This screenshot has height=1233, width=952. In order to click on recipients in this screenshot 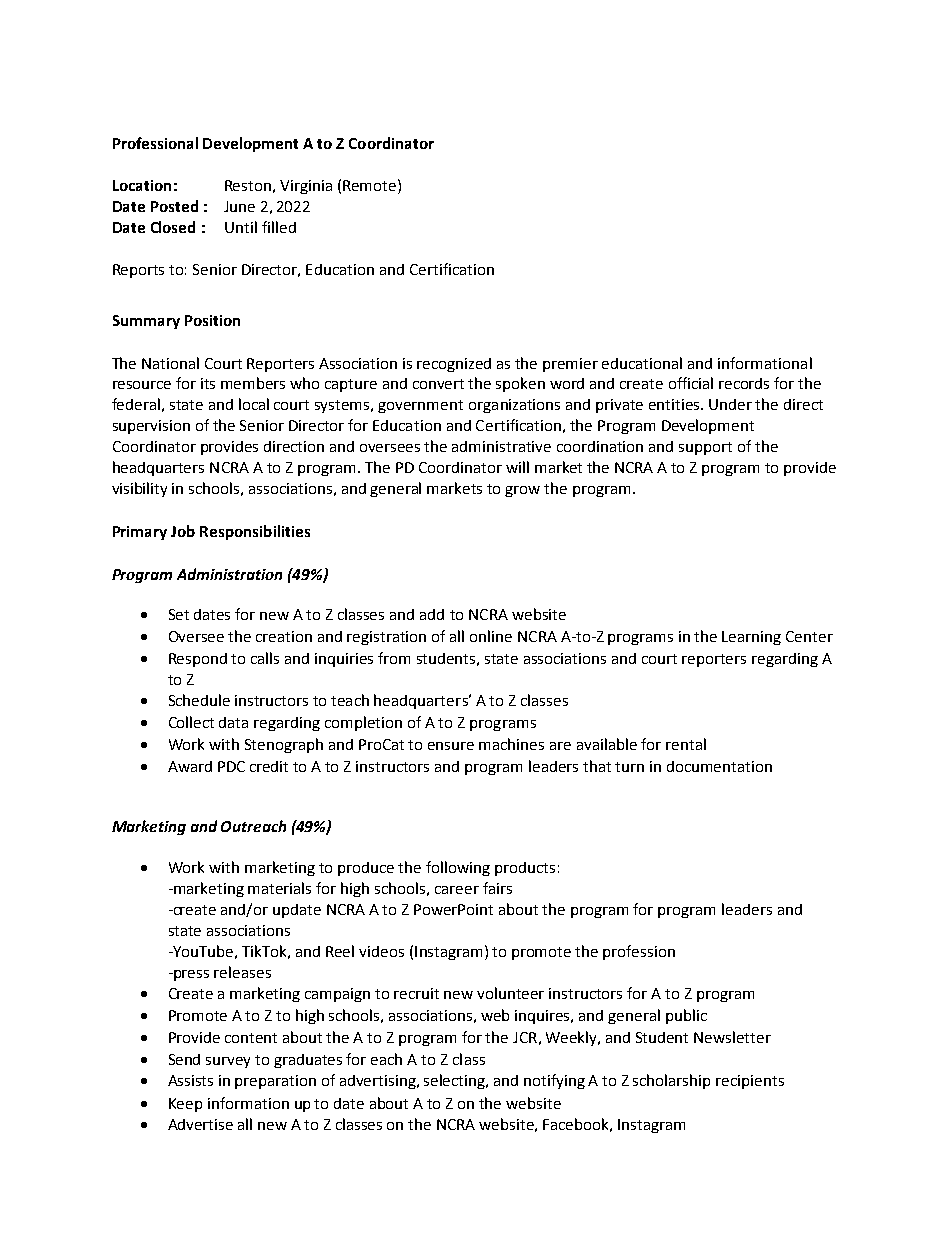, I will do `click(750, 1082)`.
